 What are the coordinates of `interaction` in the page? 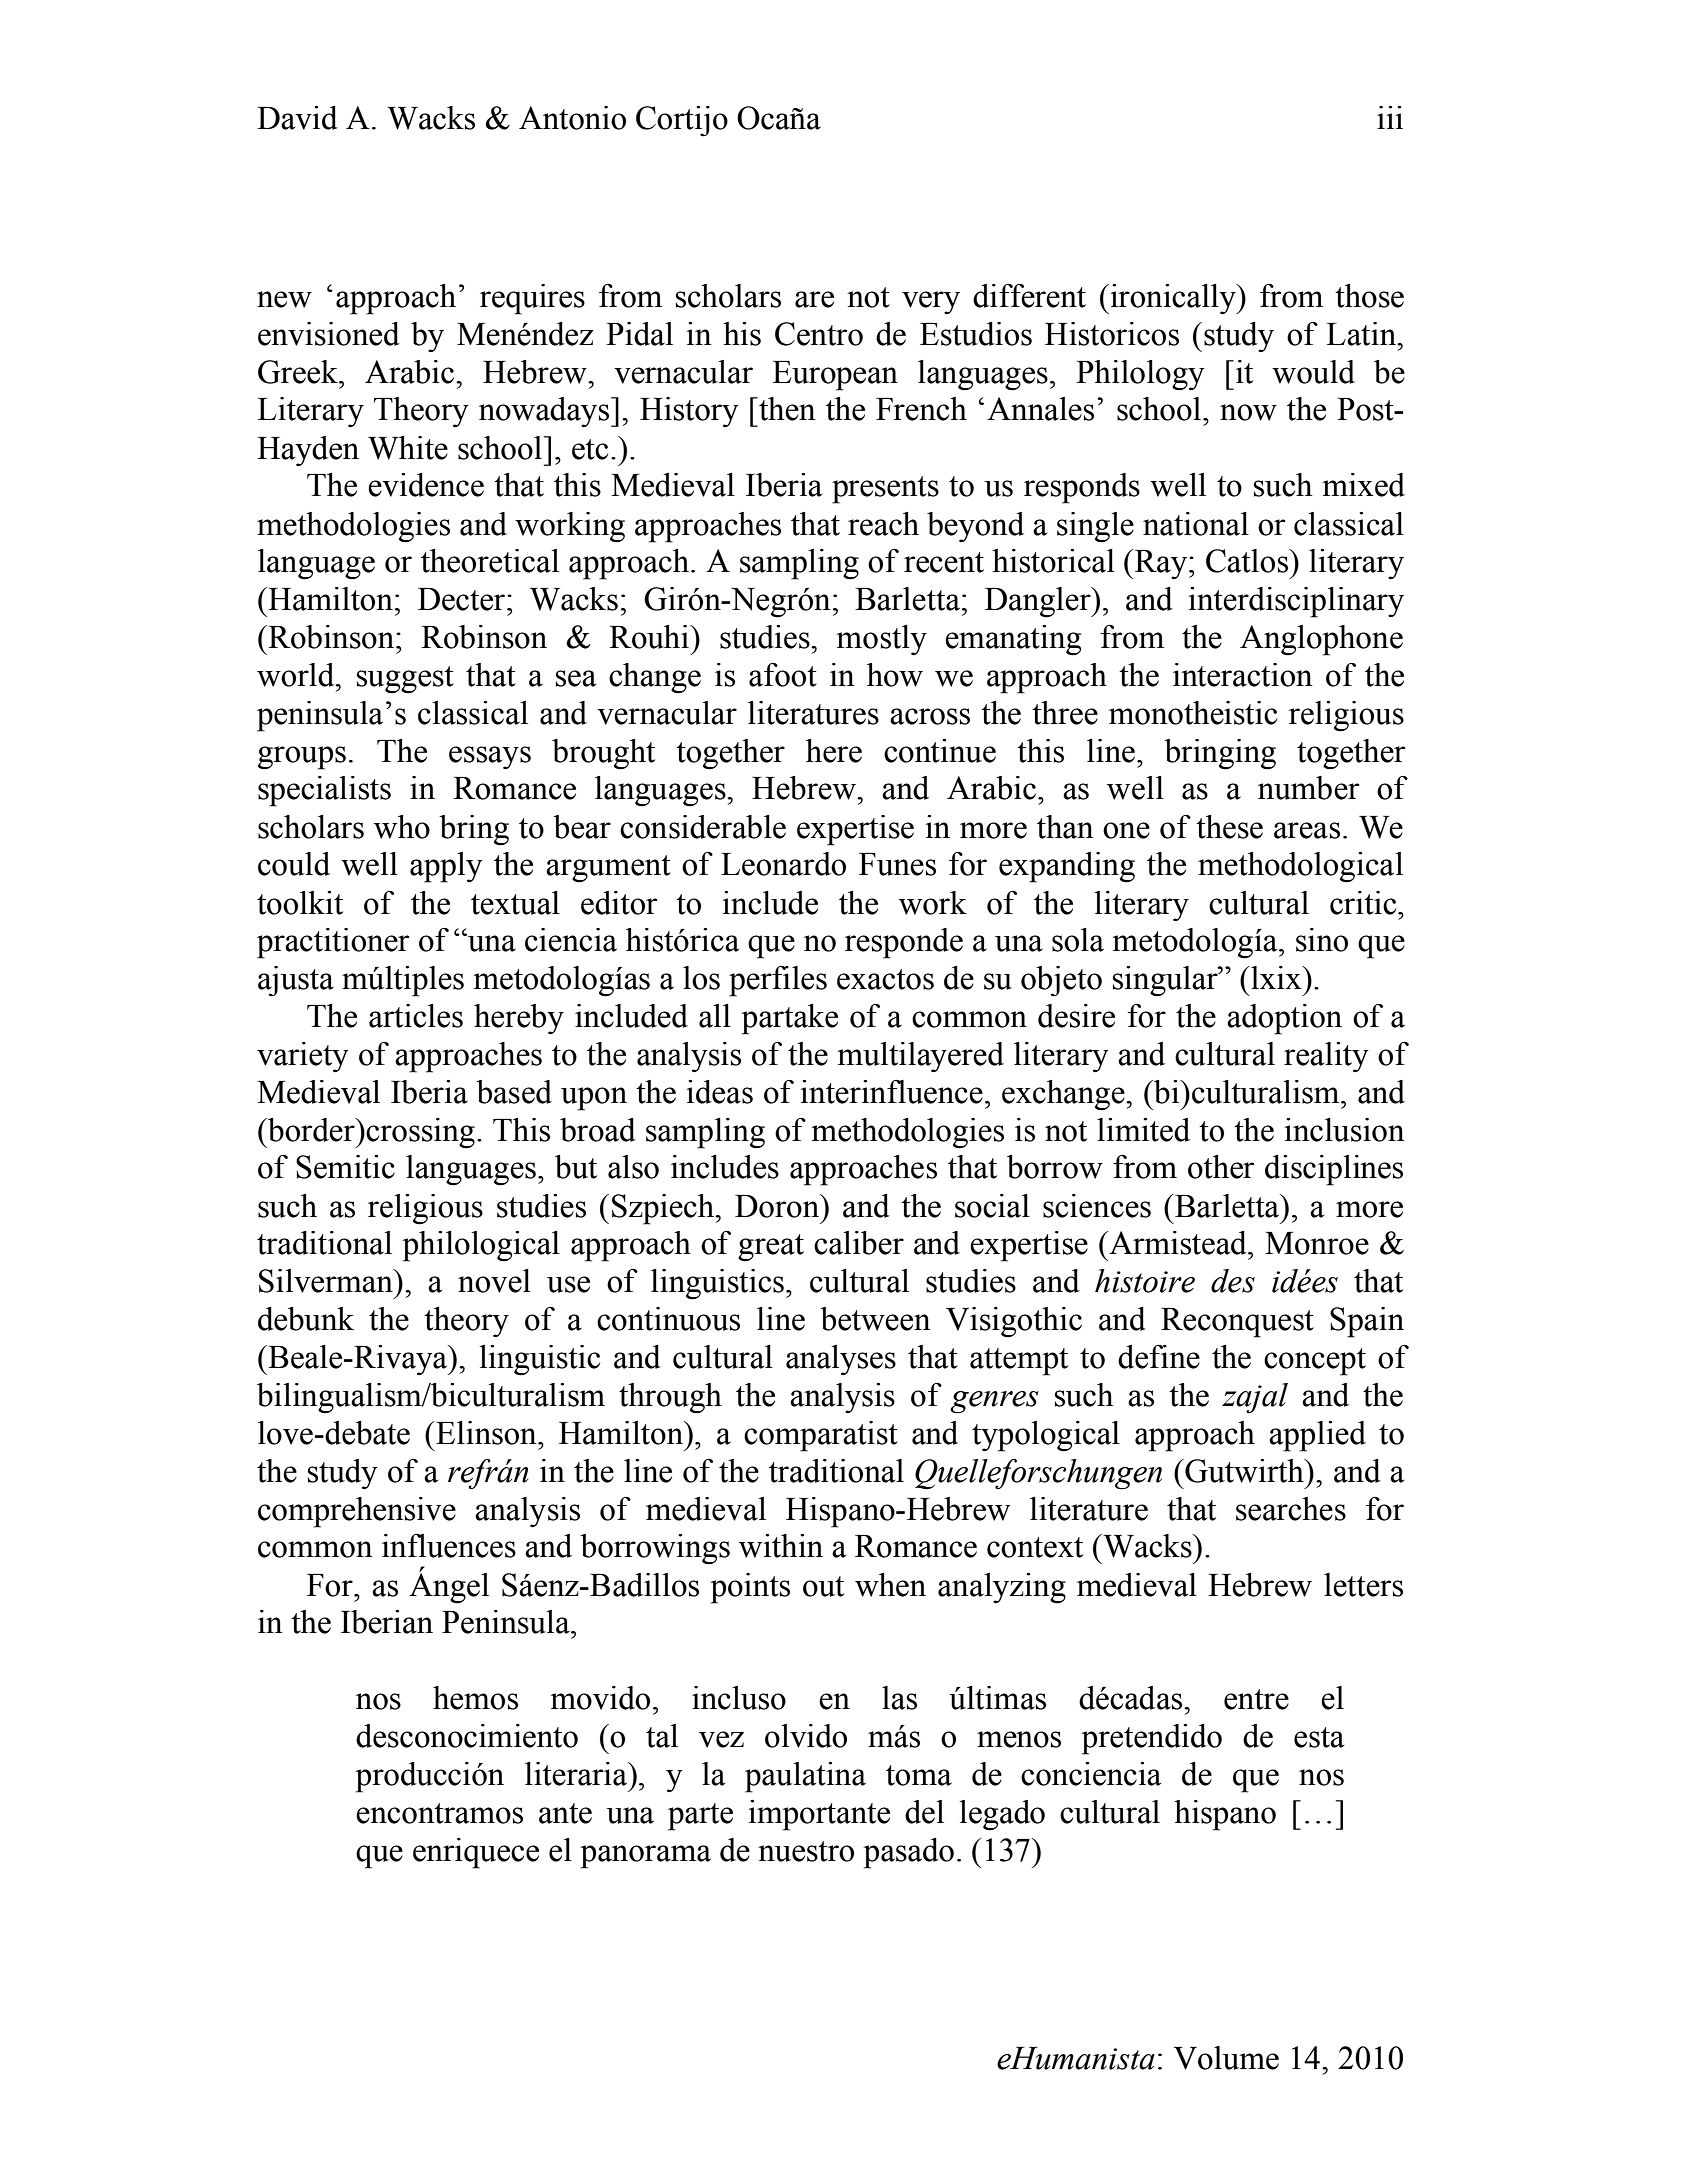 It's located at (1243, 675).
